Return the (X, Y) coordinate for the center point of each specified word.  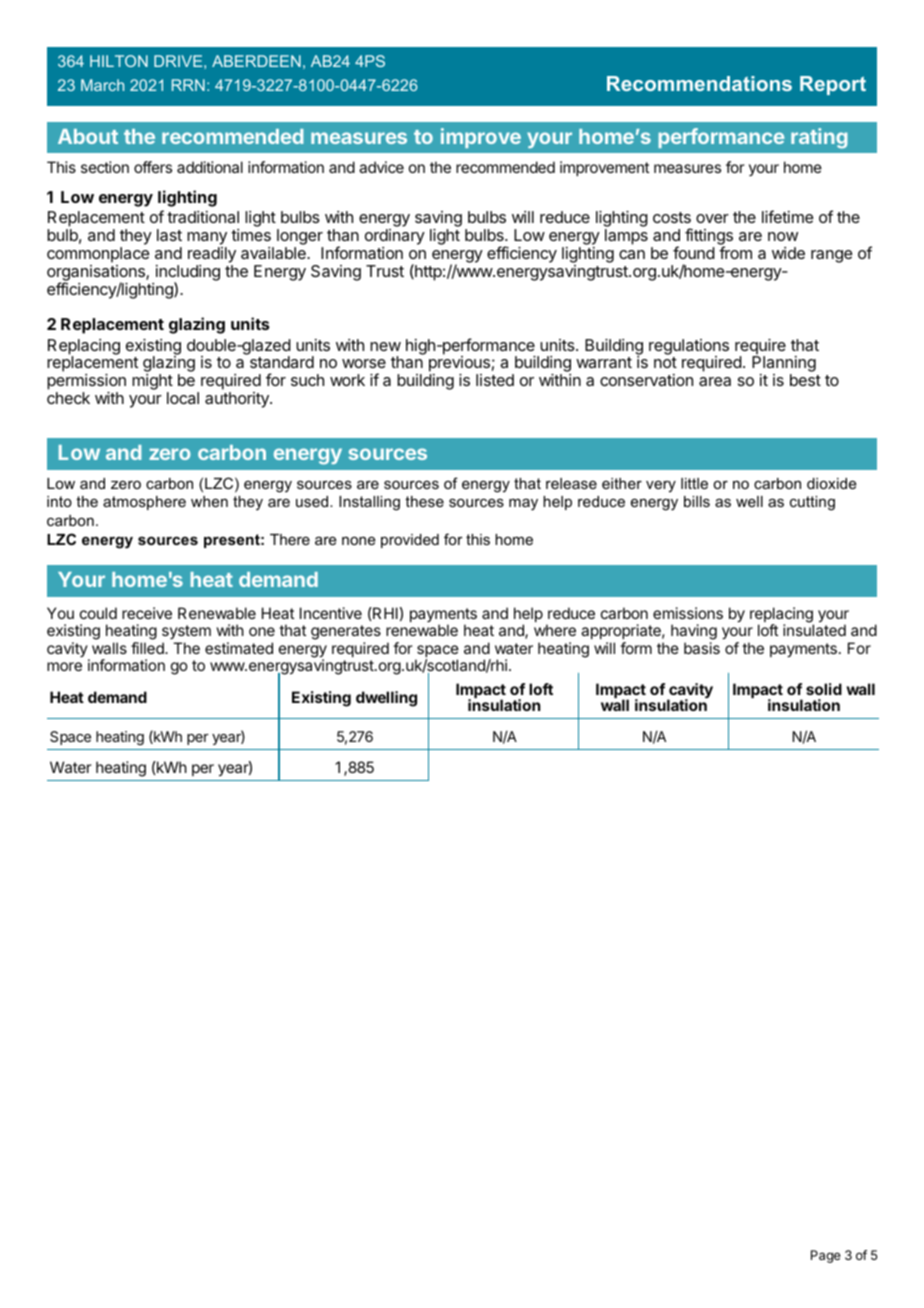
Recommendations (699, 83)
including (188, 274)
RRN (188, 85)
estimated (239, 648)
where (555, 630)
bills (697, 501)
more (64, 666)
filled (148, 648)
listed (495, 380)
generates (346, 634)
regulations (689, 348)
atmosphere (144, 503)
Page (826, 1256)
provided (410, 541)
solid (824, 689)
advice (381, 167)
